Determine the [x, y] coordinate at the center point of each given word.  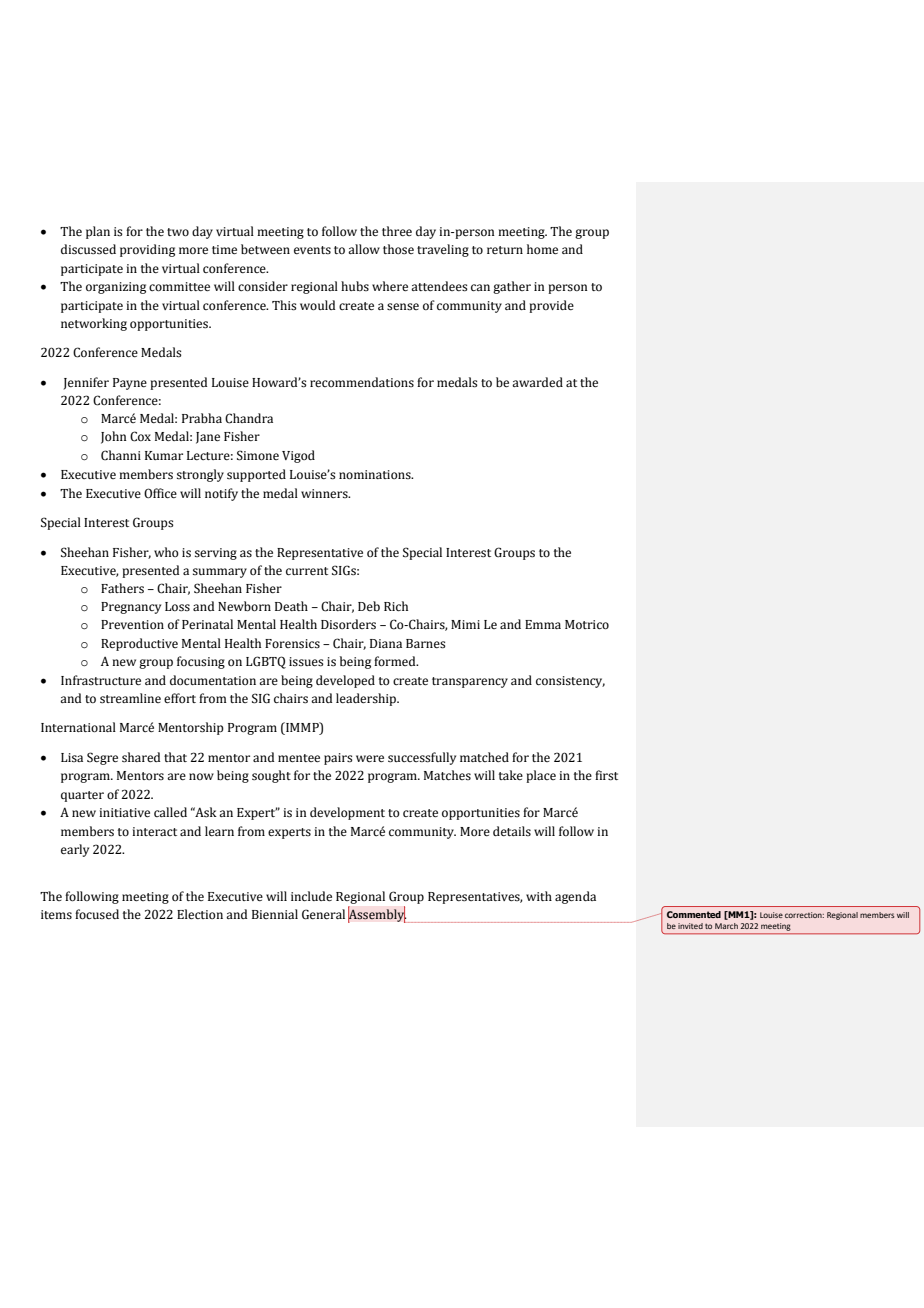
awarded [537, 382]
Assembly [377, 915]
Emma [543, 624]
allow [364, 249]
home [542, 249]
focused [97, 914]
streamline [130, 698]
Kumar [164, 455]
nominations [376, 475]
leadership [367, 699]
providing [147, 250]
